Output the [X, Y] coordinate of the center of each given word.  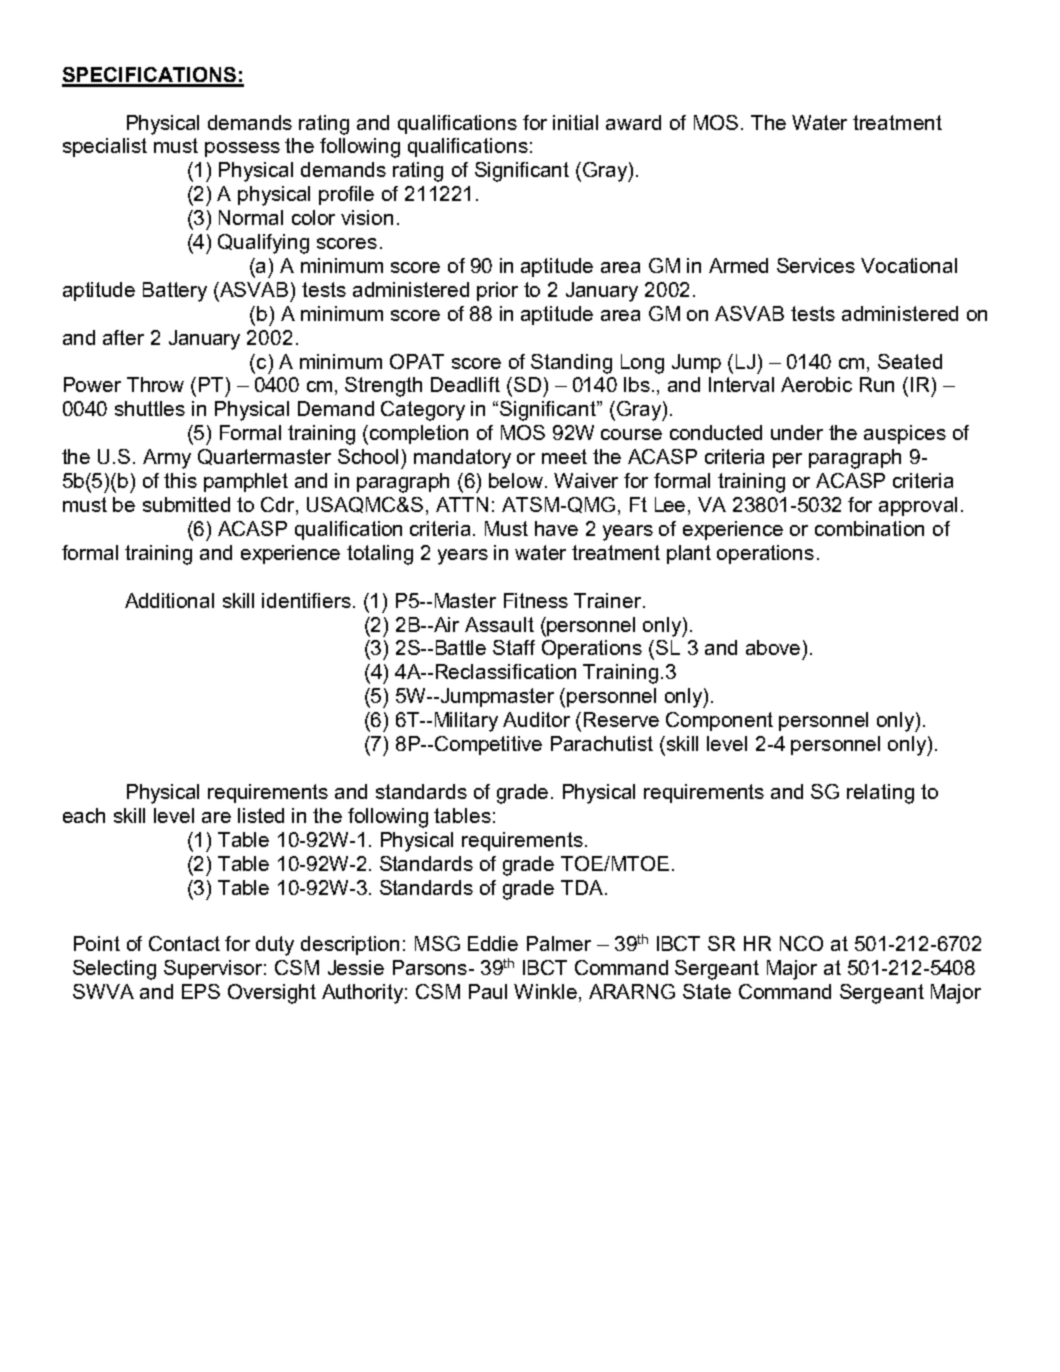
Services [816, 265]
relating [880, 794]
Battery [175, 292]
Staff [514, 647]
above [773, 647]
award [633, 122]
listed [261, 815]
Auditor [536, 719]
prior [497, 291]
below [516, 480]
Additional [169, 600]
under [797, 432]
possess [242, 149]
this [180, 480]
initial [575, 122]
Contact [184, 943]
